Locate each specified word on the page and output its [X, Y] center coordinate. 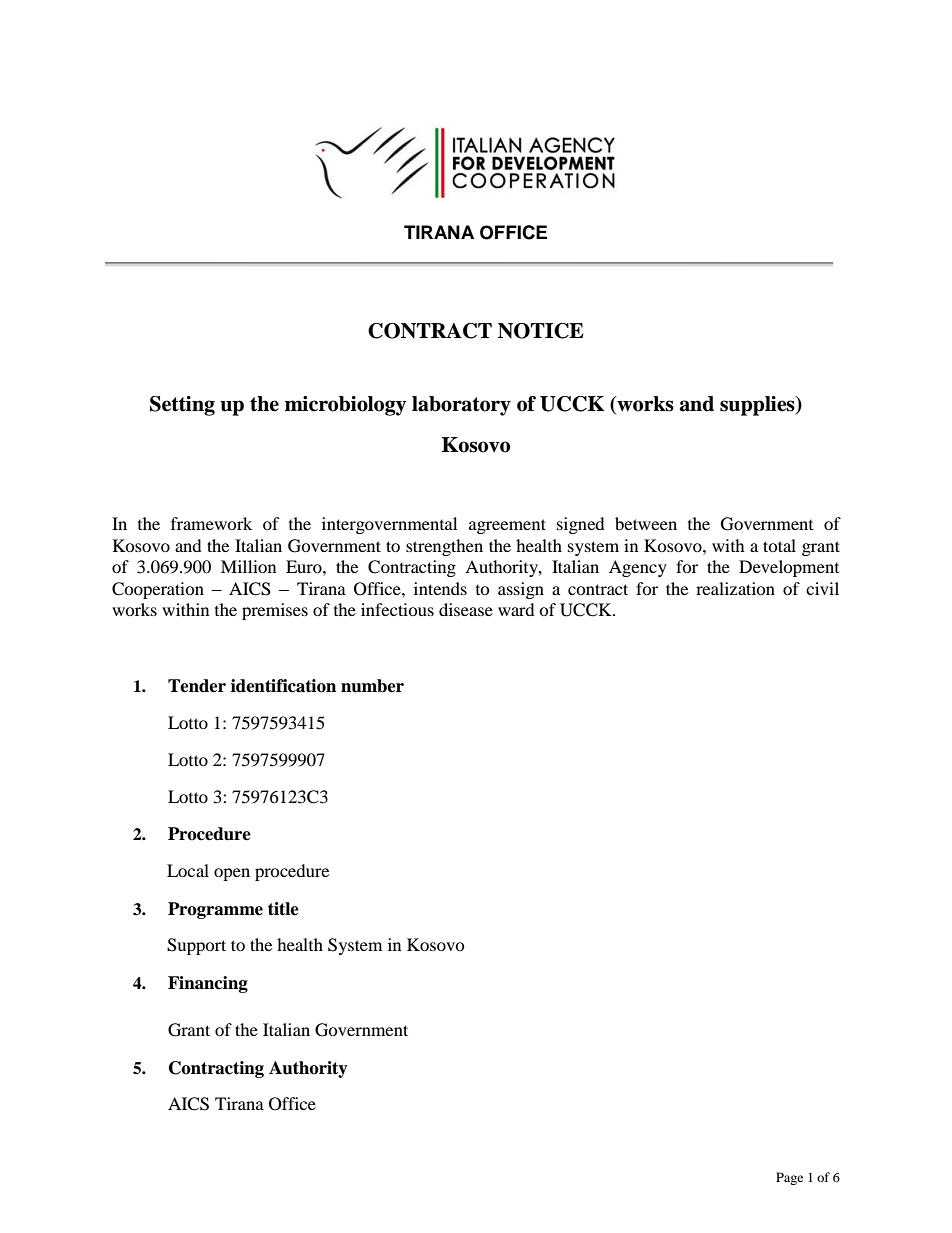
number [372, 686]
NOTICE [541, 331]
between [646, 523]
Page [789, 1178]
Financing [208, 984]
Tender [197, 686]
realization [735, 588]
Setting [182, 406]
